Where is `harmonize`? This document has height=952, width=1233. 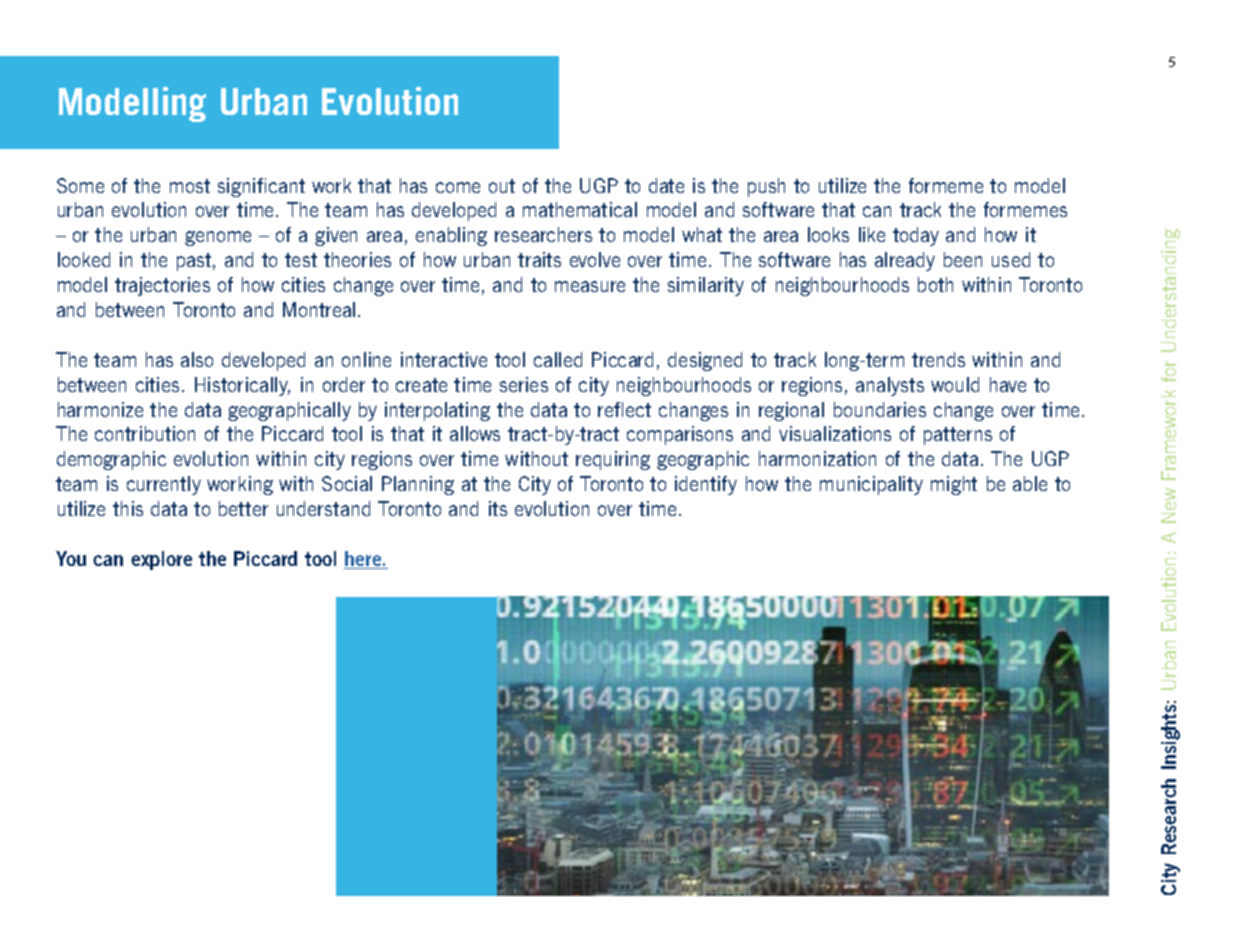 harmonize is located at coordinates (100, 409).
